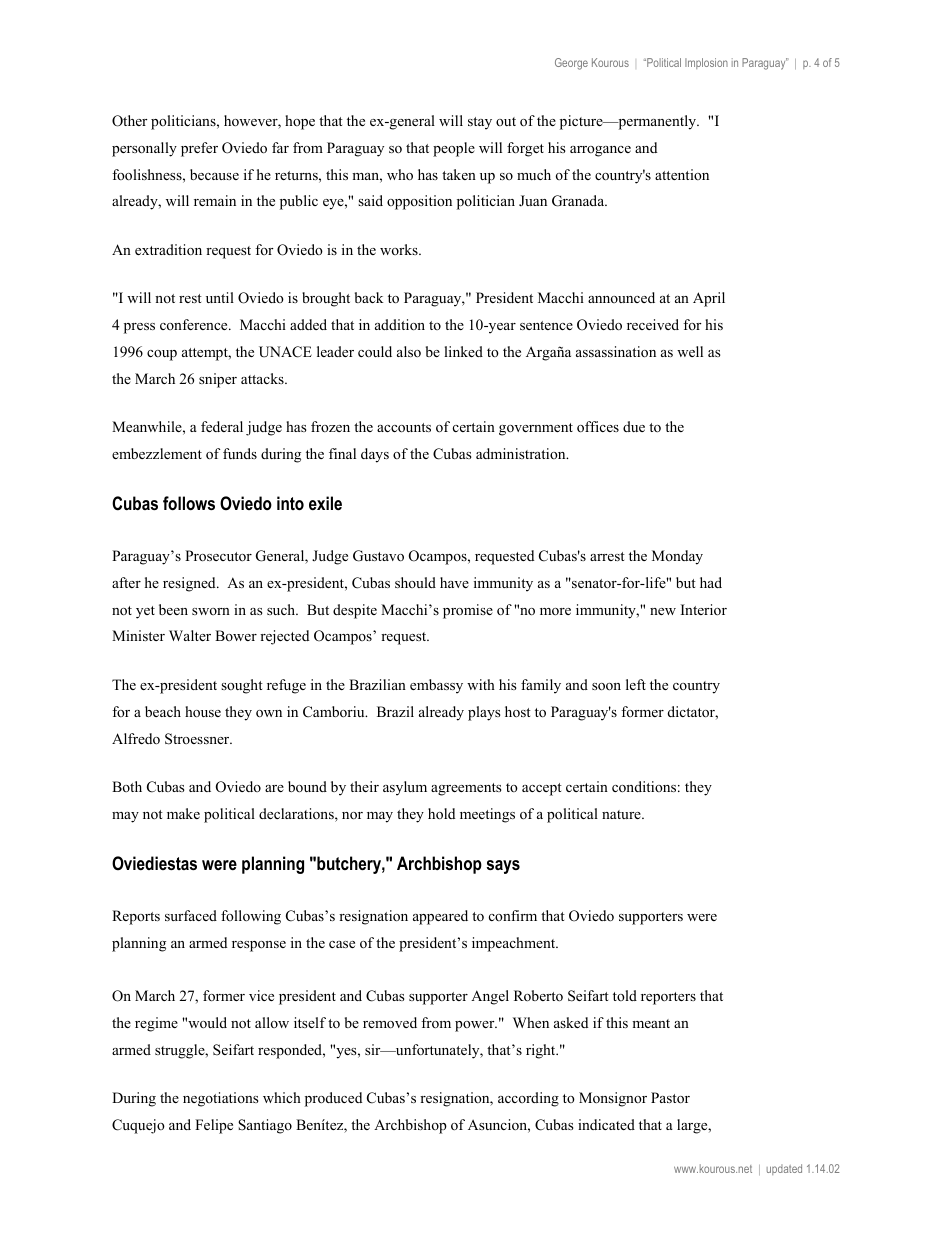 Image resolution: width=952 pixels, height=1233 pixels. What do you see at coordinates (503, 867) in the image?
I see `says` at bounding box center [503, 867].
